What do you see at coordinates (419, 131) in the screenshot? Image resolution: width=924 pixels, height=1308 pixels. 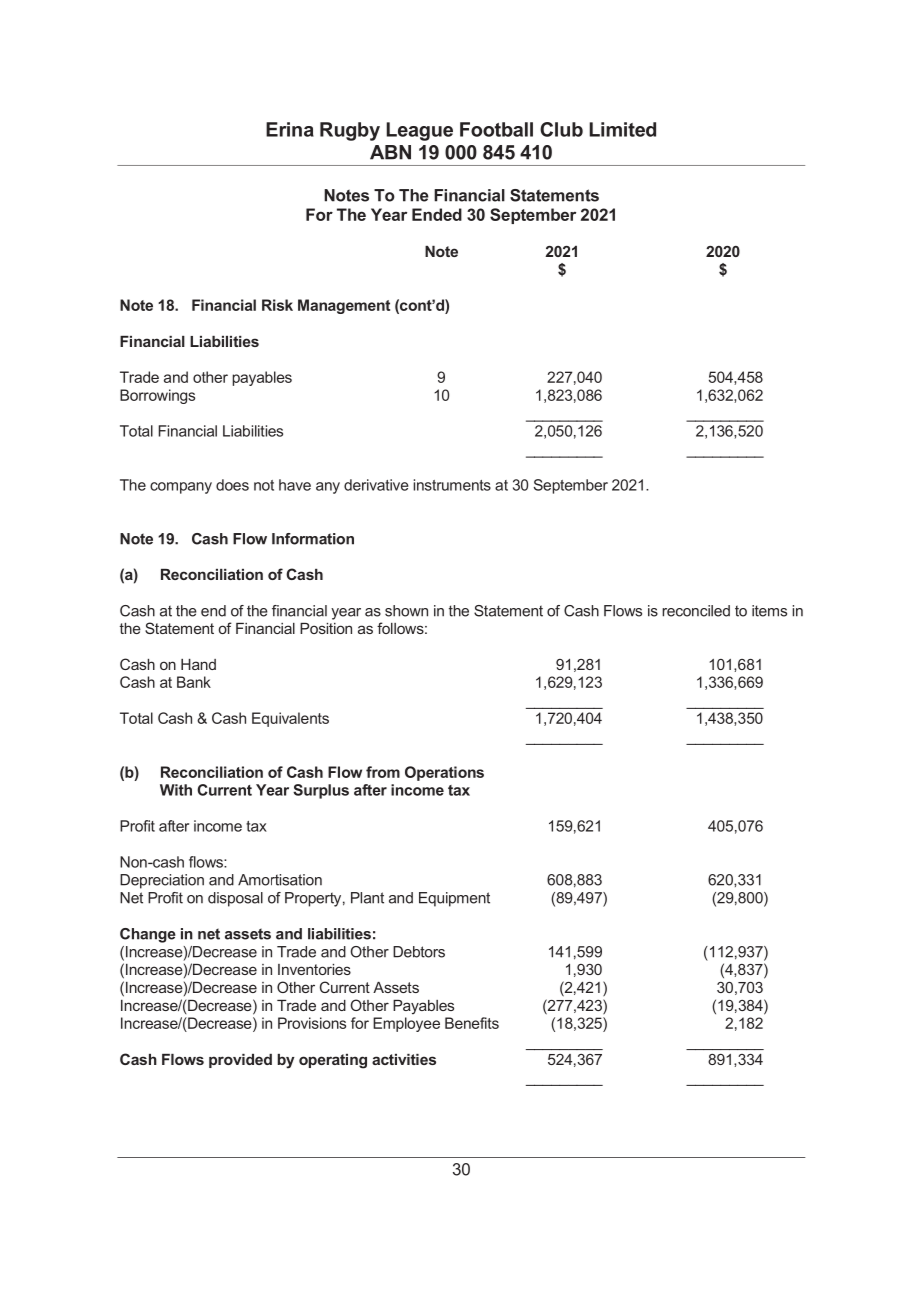 I see `League` at bounding box center [419, 131].
